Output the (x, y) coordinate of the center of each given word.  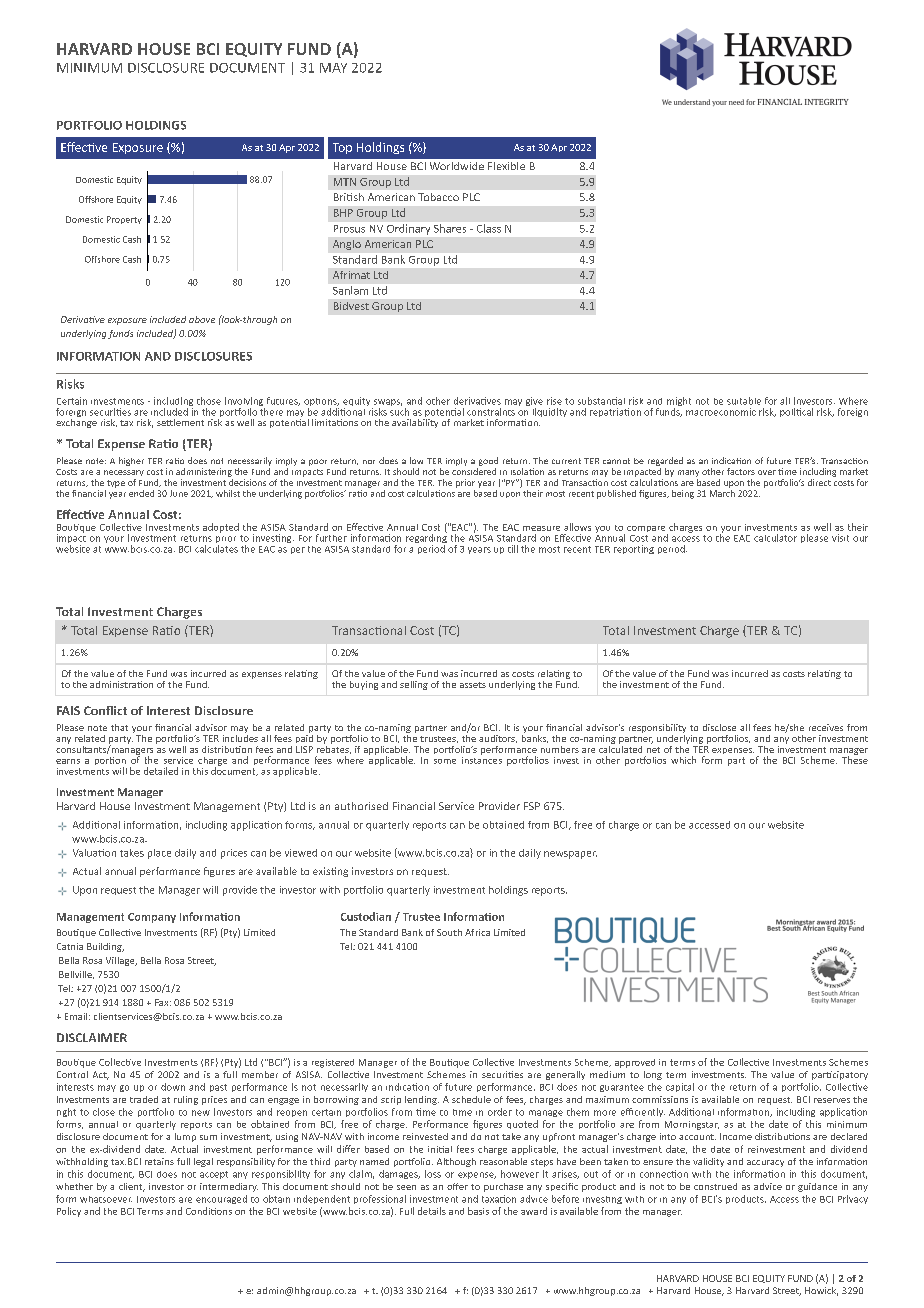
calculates (216, 547)
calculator (775, 538)
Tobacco (438, 197)
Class (489, 228)
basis (478, 1211)
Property (124, 220)
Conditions (209, 1211)
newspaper (570, 855)
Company (152, 918)
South (449, 932)
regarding (426, 539)
